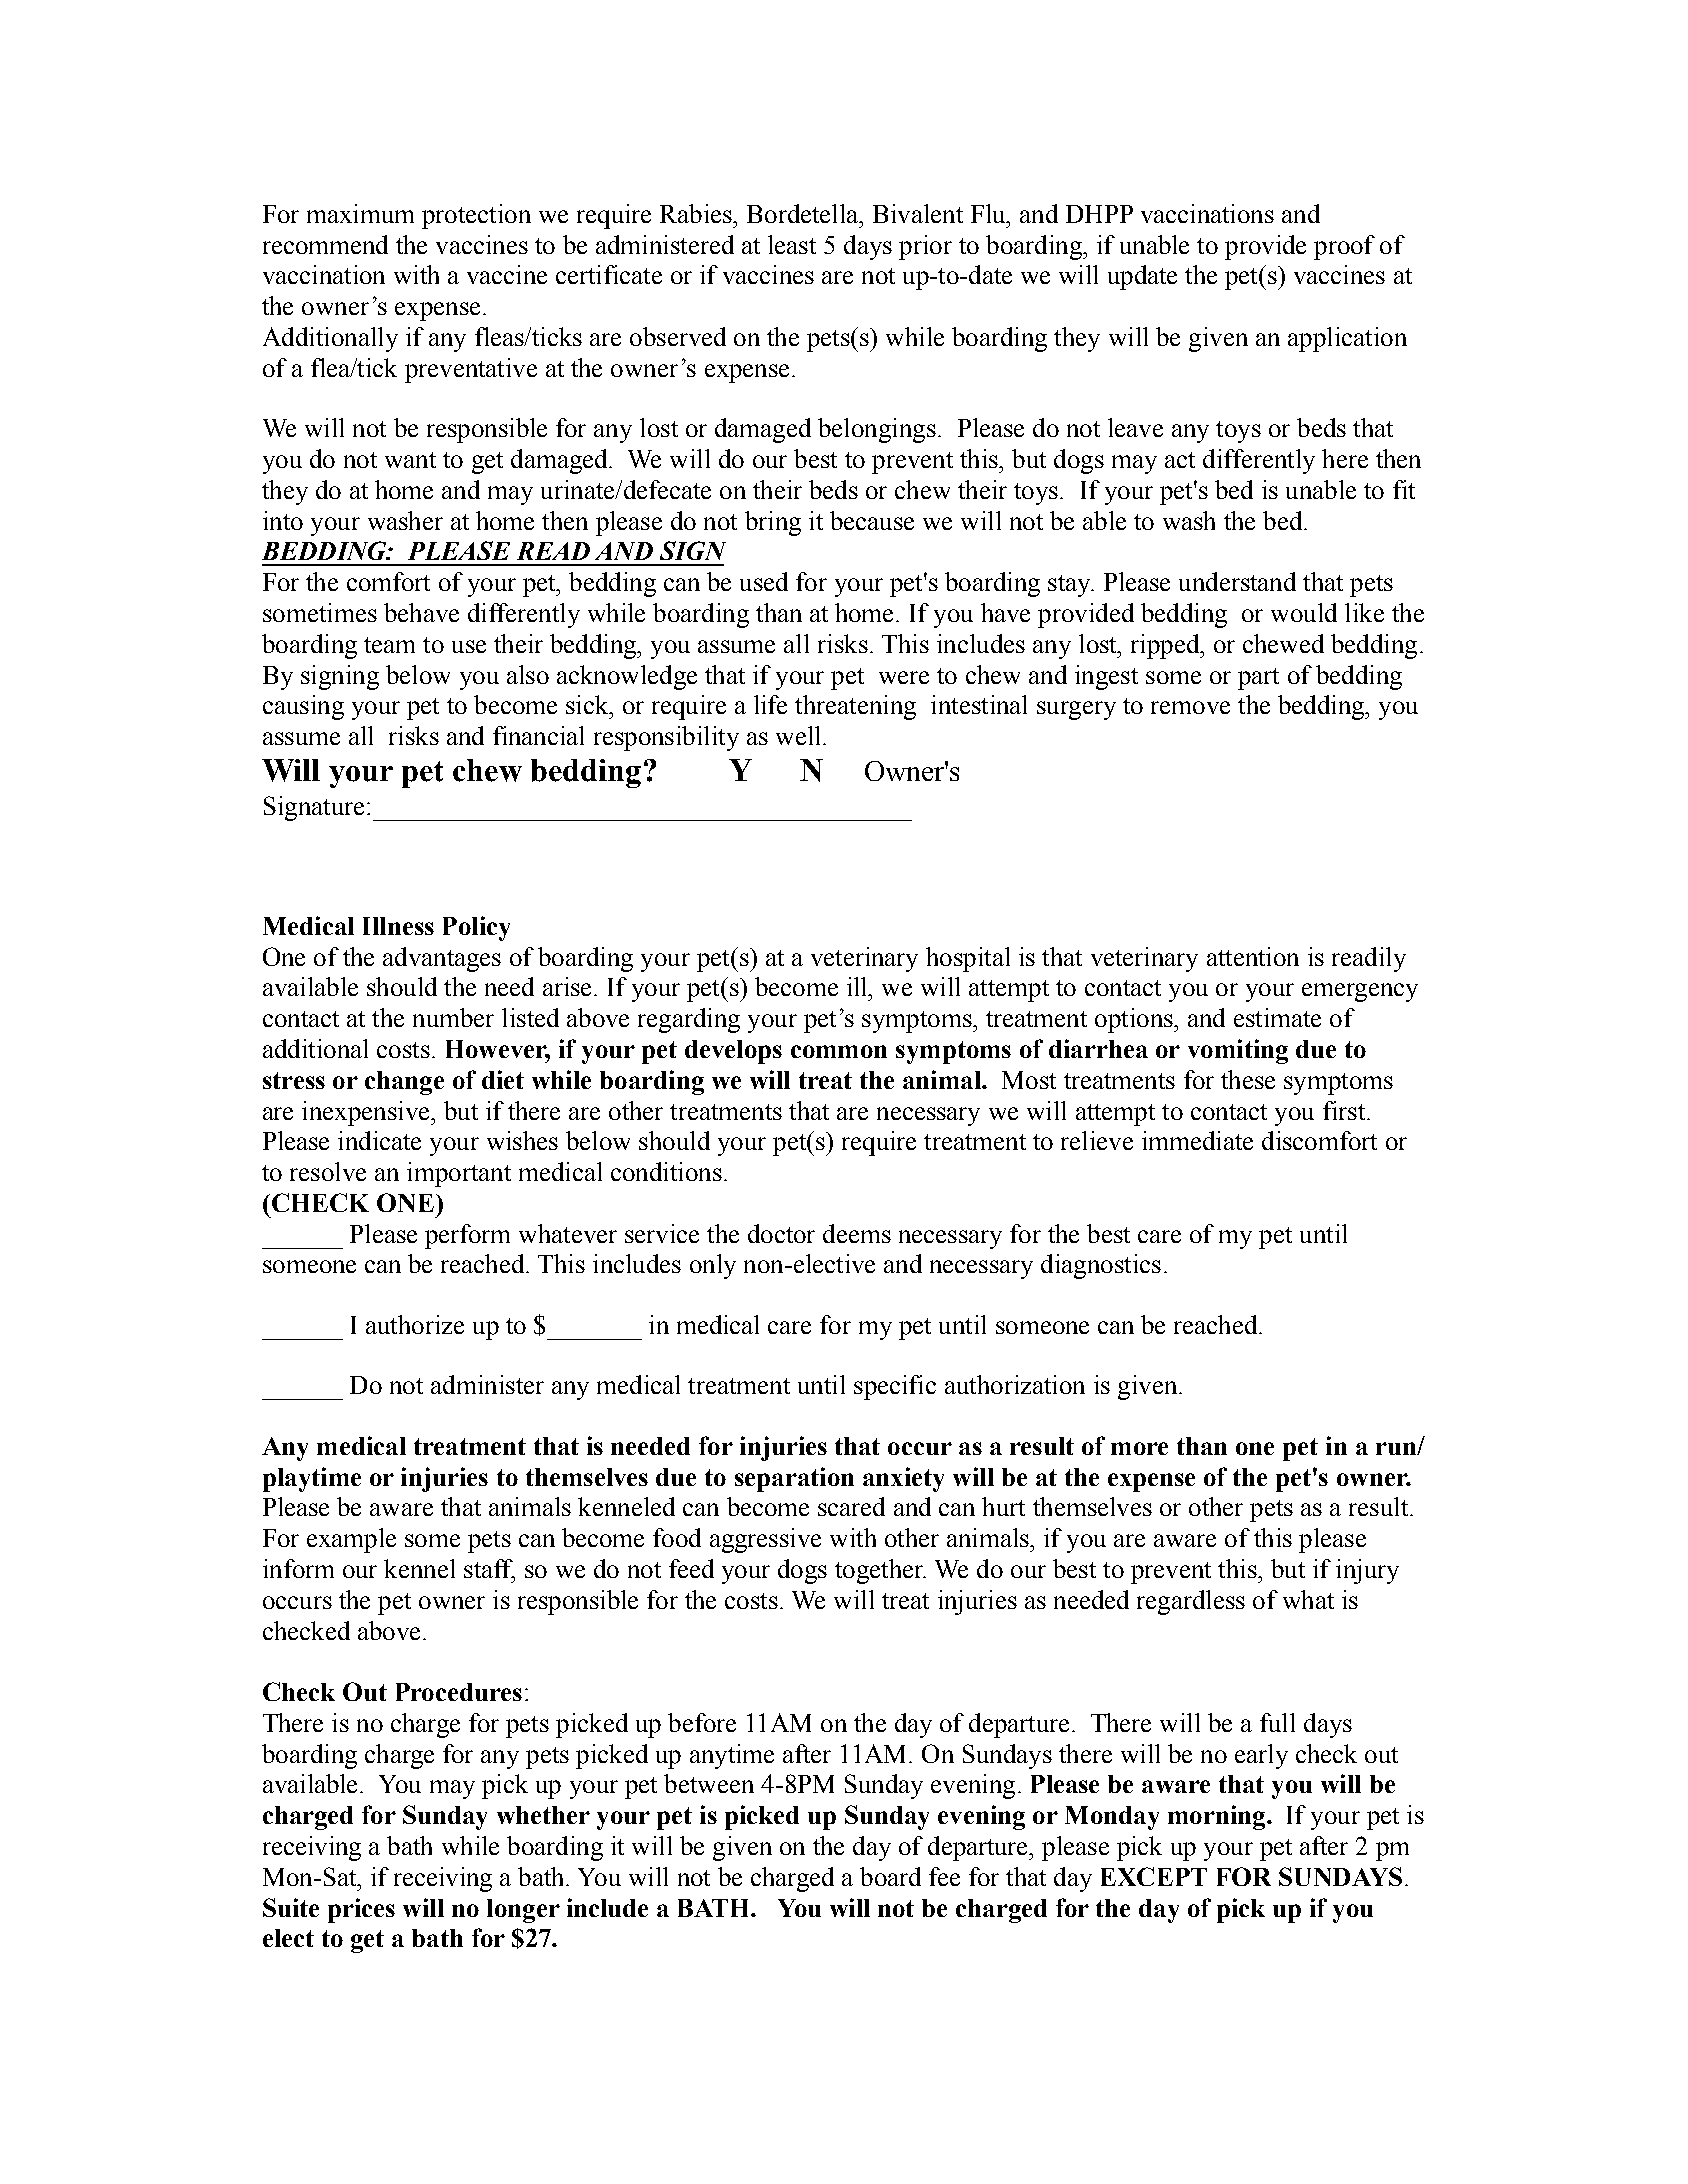 This screenshot has height=2184, width=1688. I want to click on between, so click(709, 1783).
